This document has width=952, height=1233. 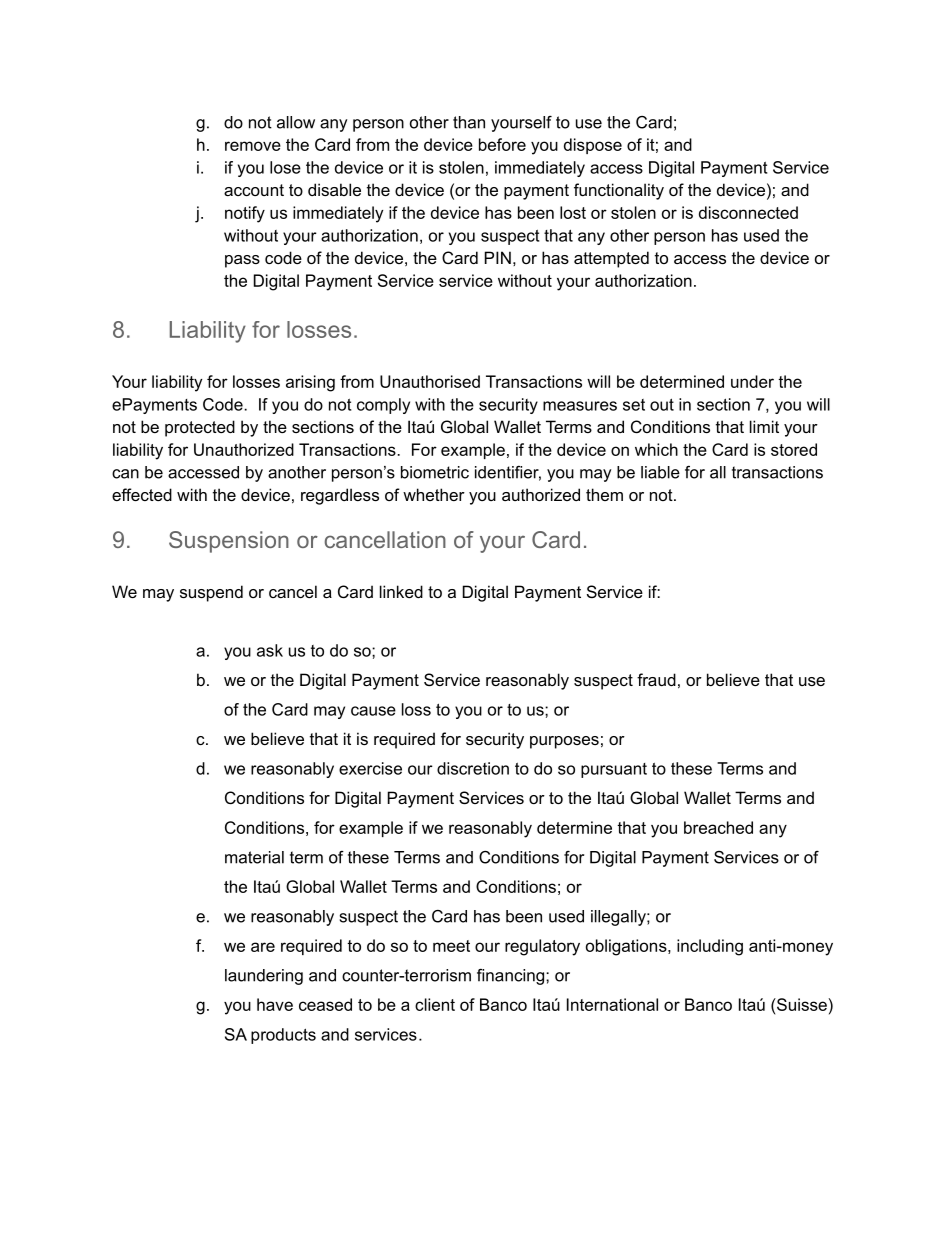 I want to click on before, so click(x=502, y=144).
